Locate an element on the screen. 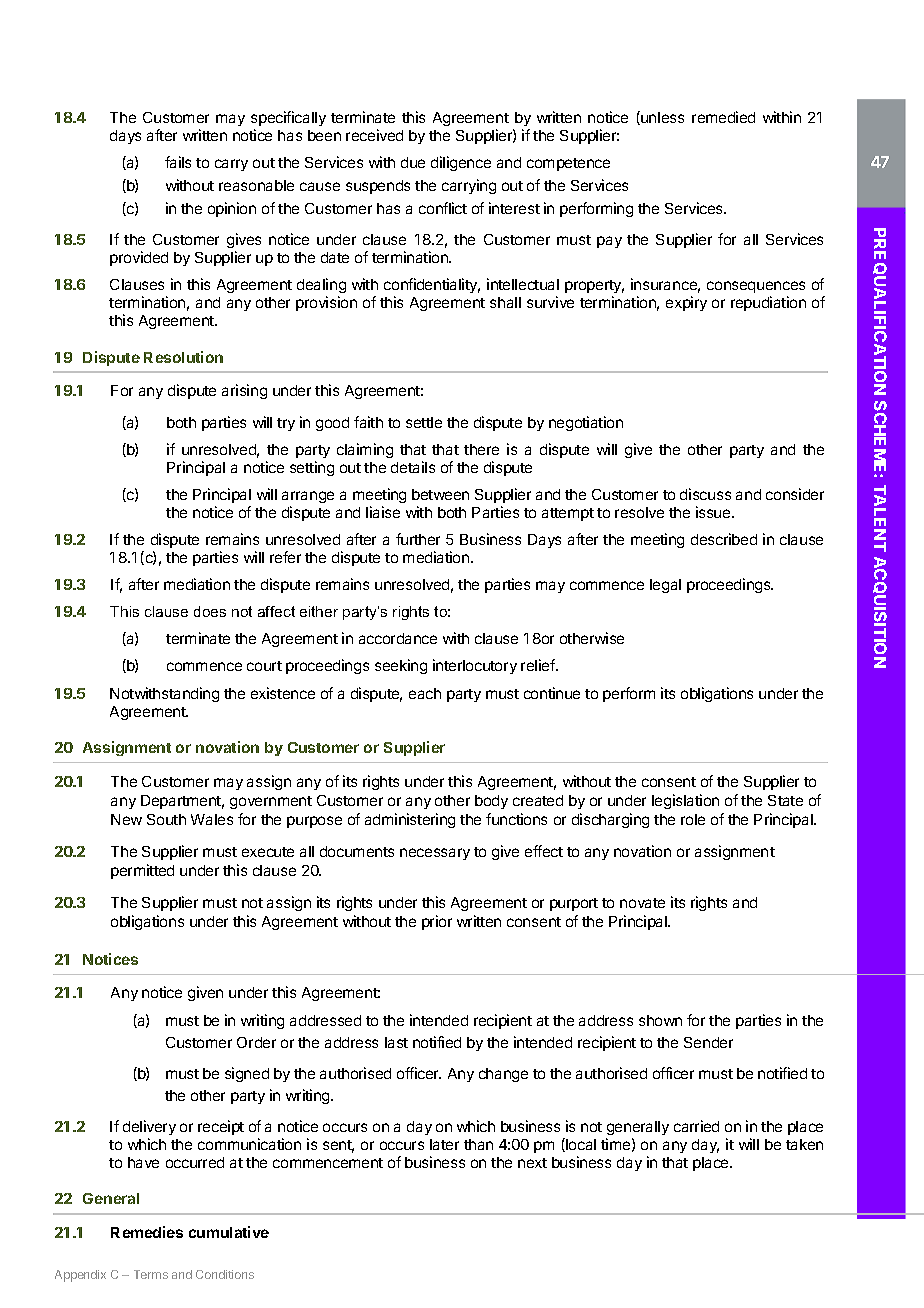  carried is located at coordinates (696, 1126).
